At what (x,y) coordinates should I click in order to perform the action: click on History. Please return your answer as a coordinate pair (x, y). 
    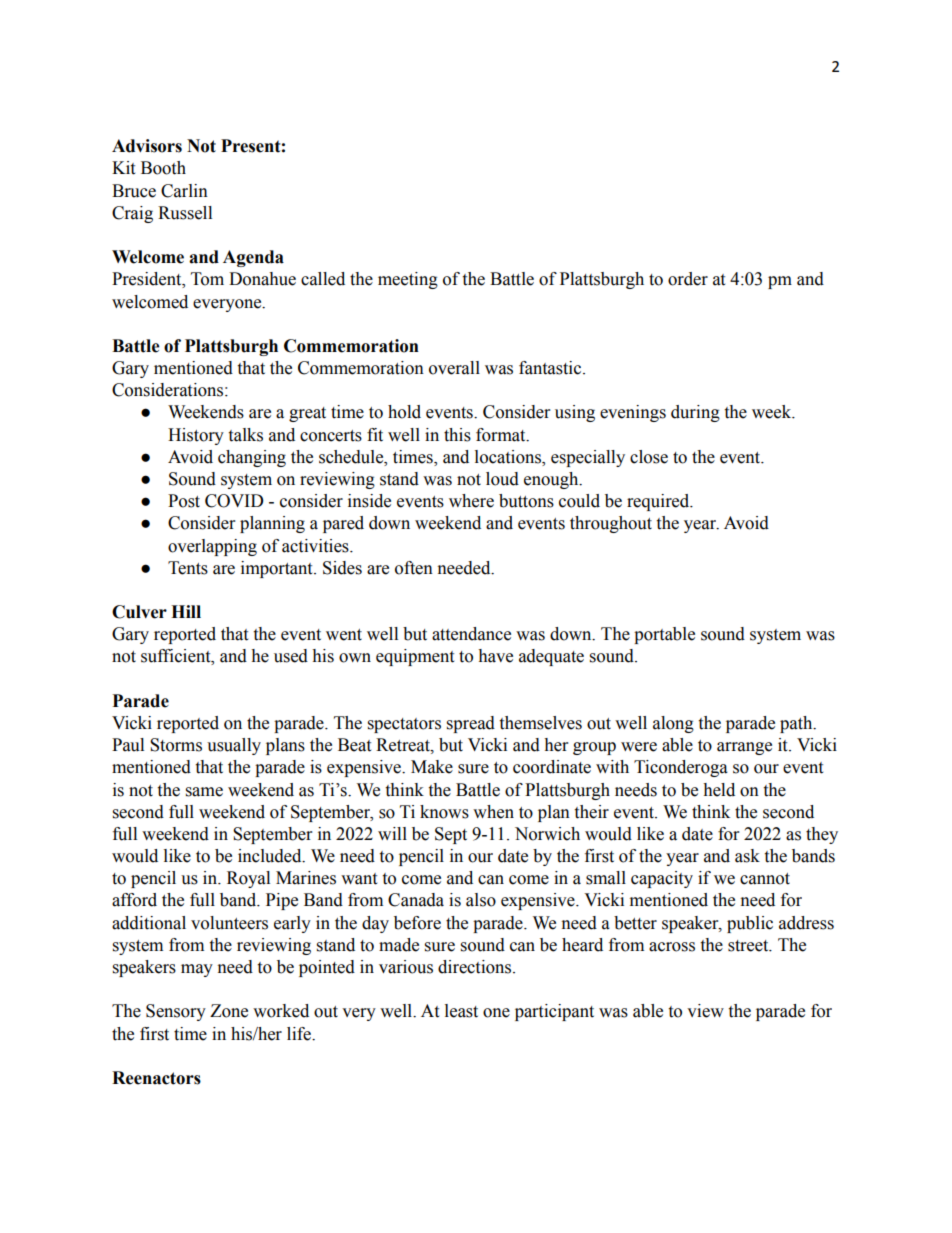
    Looking at the image, I should click on (196, 436).
